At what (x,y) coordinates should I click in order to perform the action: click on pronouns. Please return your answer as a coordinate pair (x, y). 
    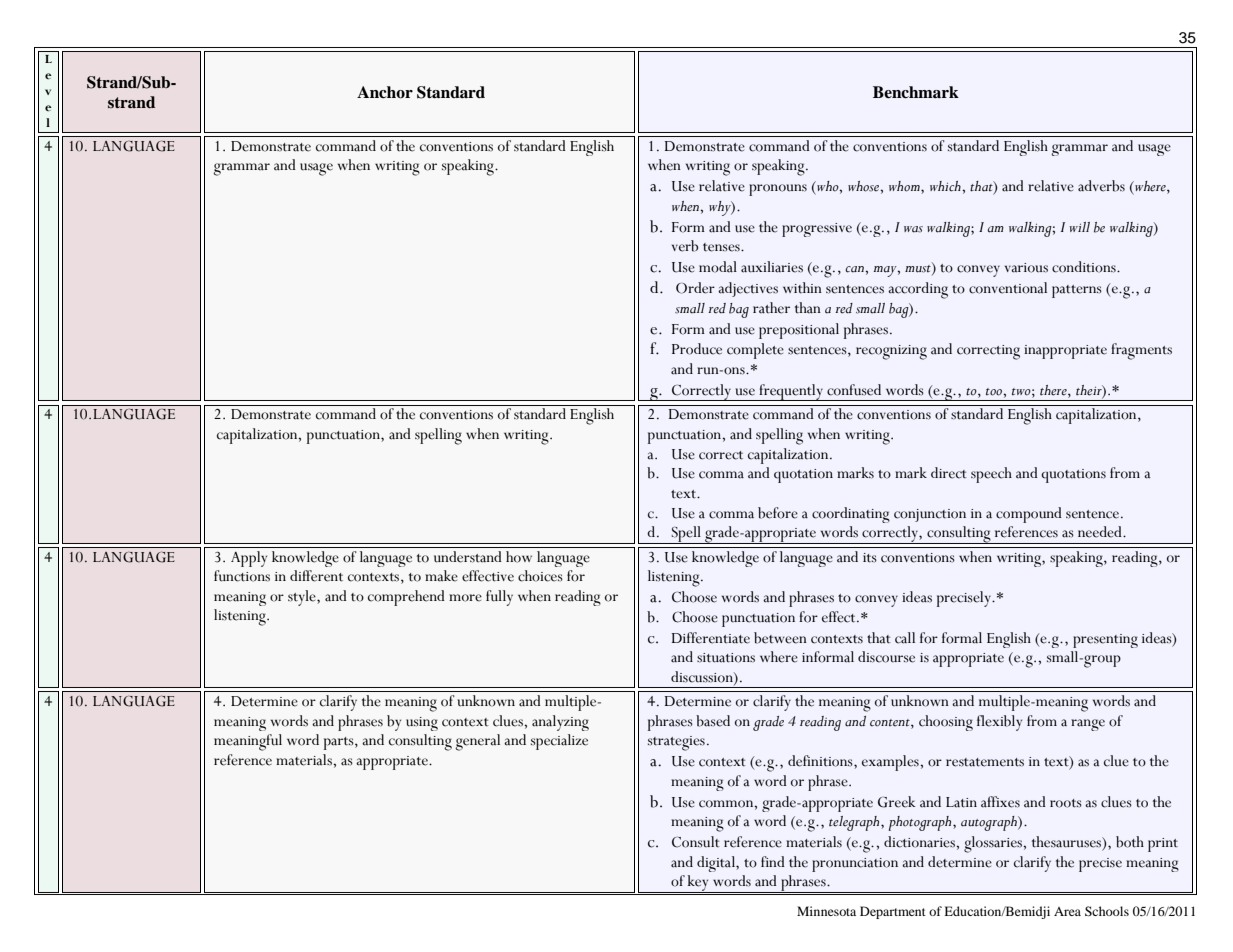
    Looking at the image, I should click on (778, 190).
